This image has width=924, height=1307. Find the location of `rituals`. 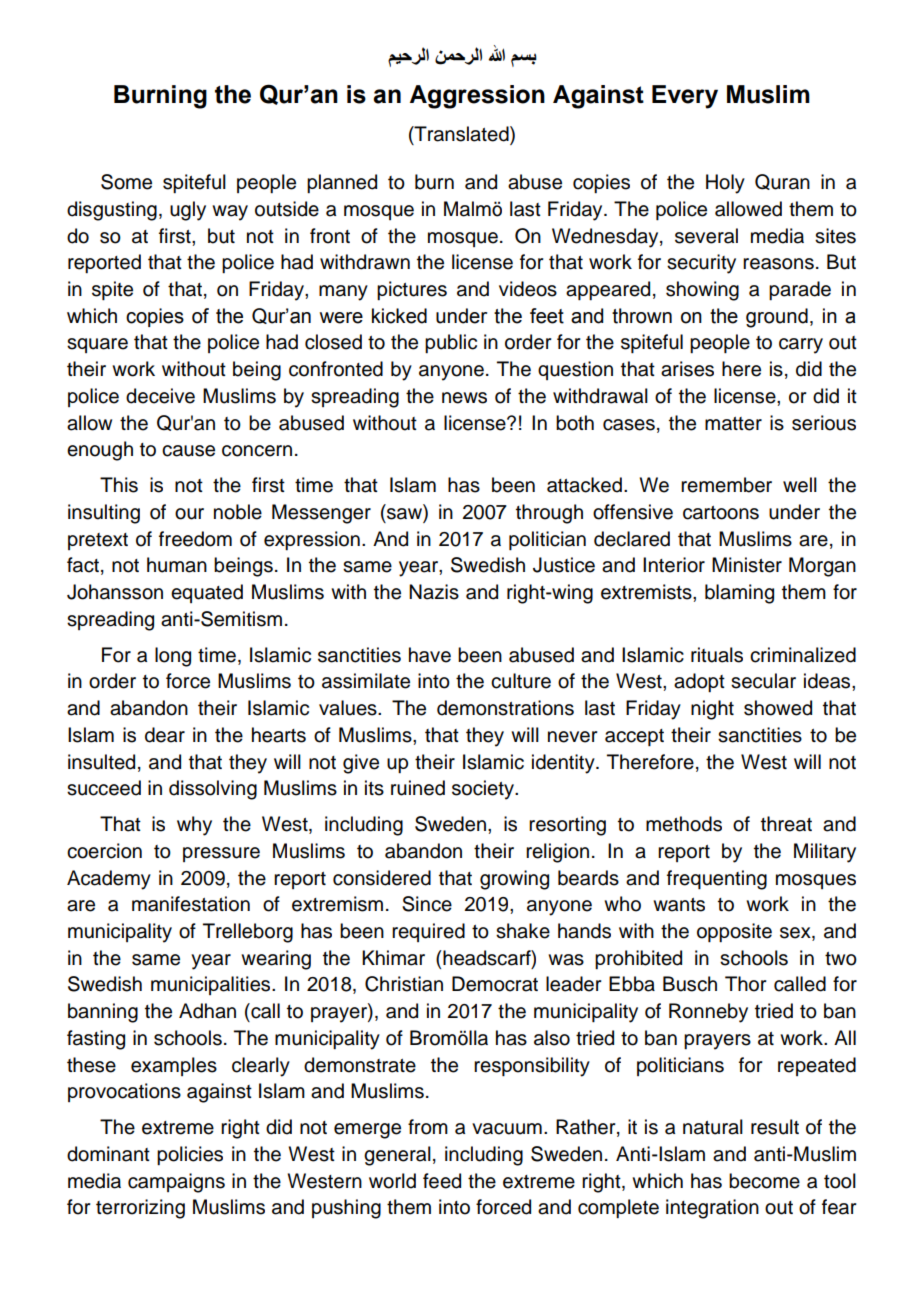

rituals is located at coordinates (717, 655).
